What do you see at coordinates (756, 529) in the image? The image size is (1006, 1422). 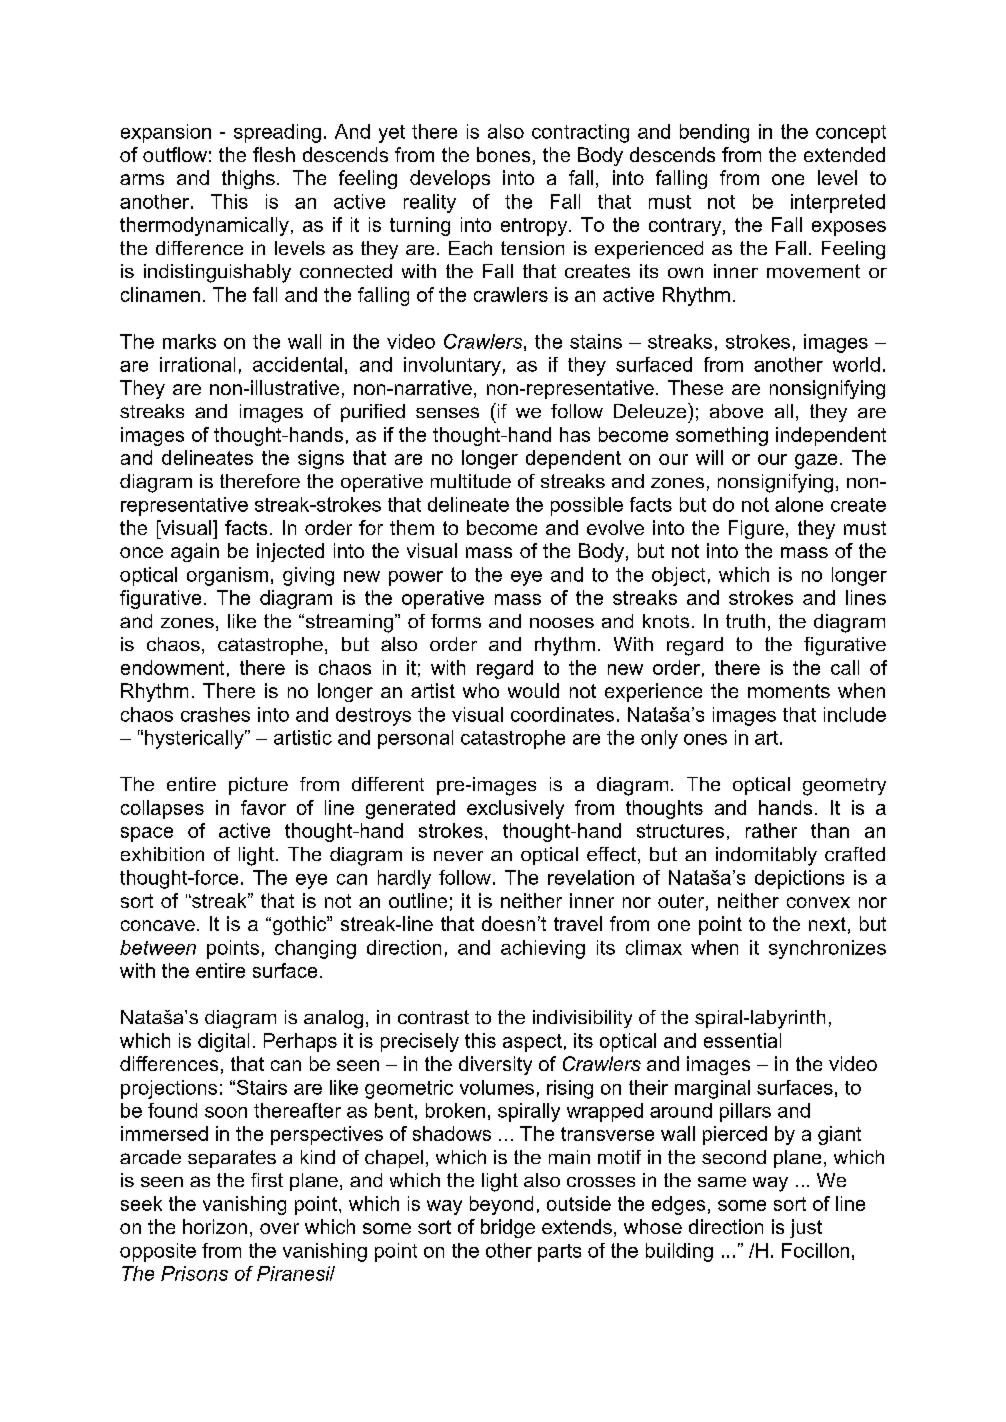 I see `Figure` at bounding box center [756, 529].
